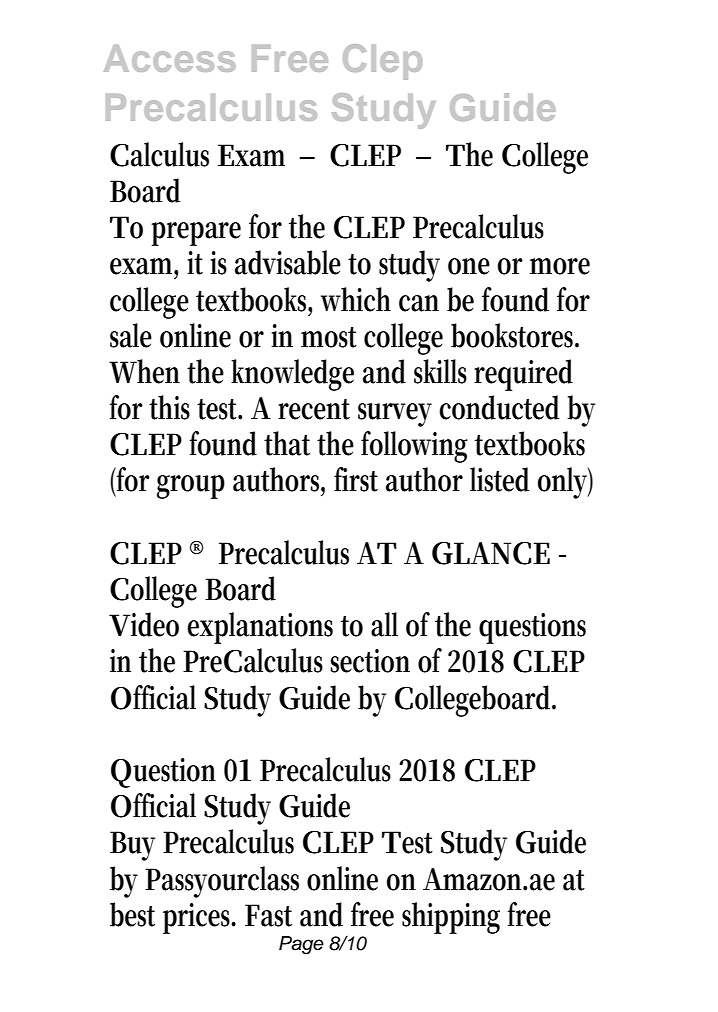 The width and height of the screenshot is (718, 1012). What do you see at coordinates (144, 371) in the screenshot?
I see `When` at bounding box center [144, 371].
